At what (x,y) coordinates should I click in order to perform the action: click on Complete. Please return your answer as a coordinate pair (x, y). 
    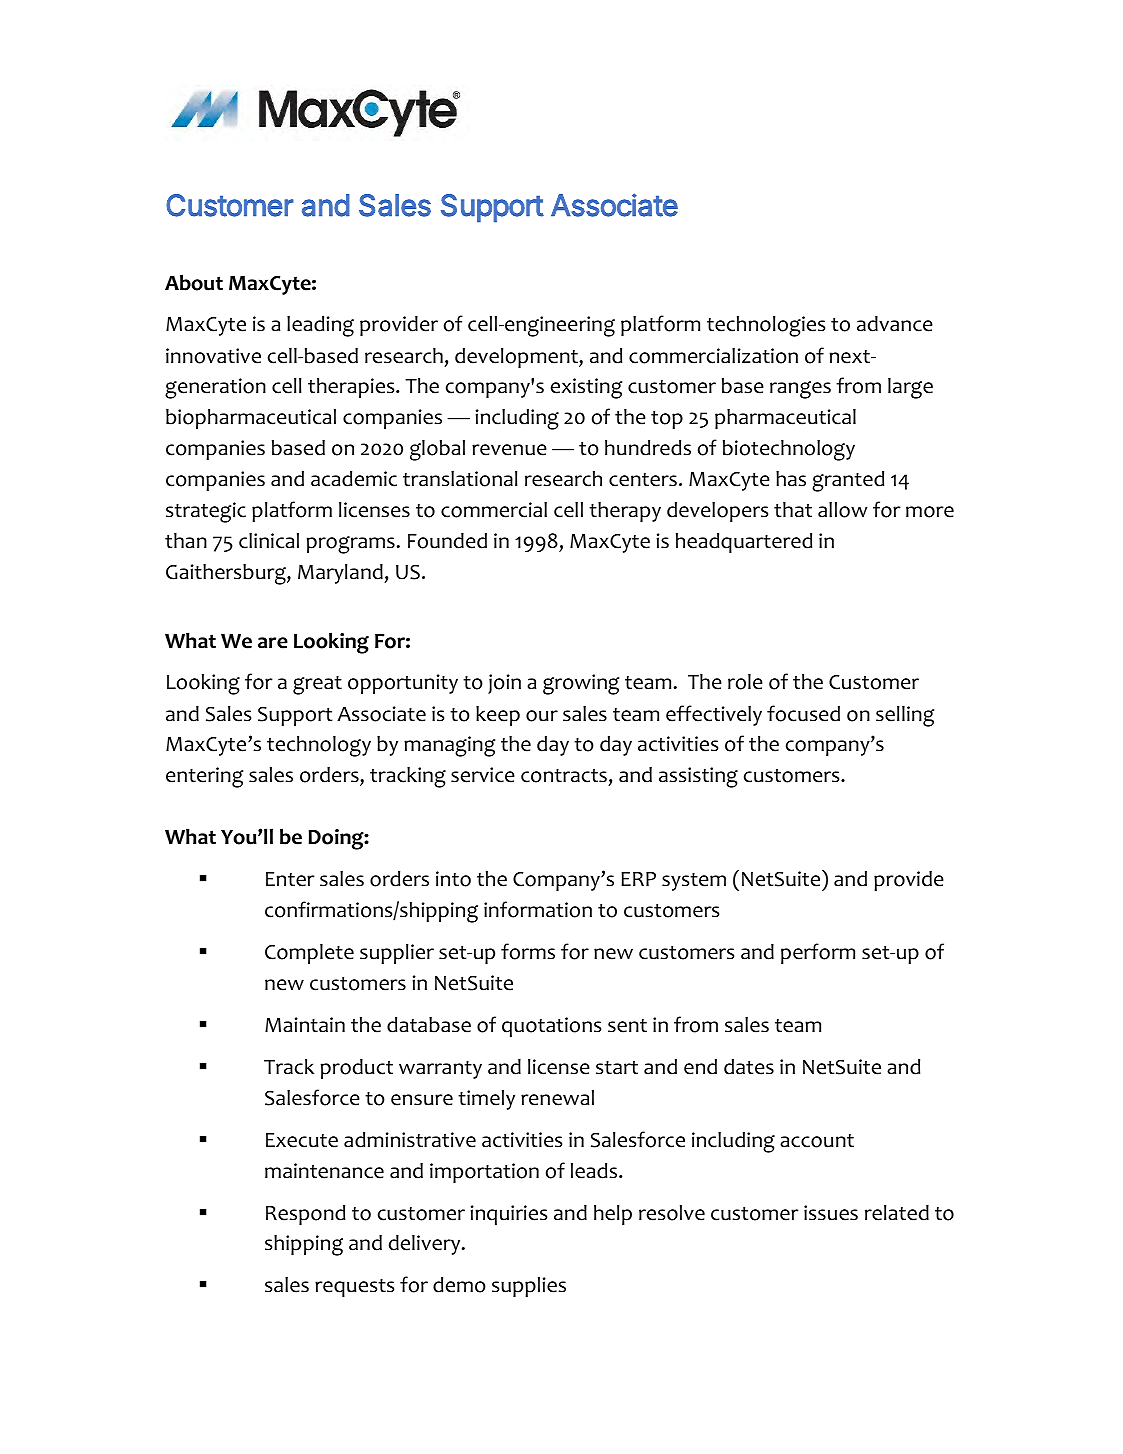
    Looking at the image, I should click on (309, 954).
